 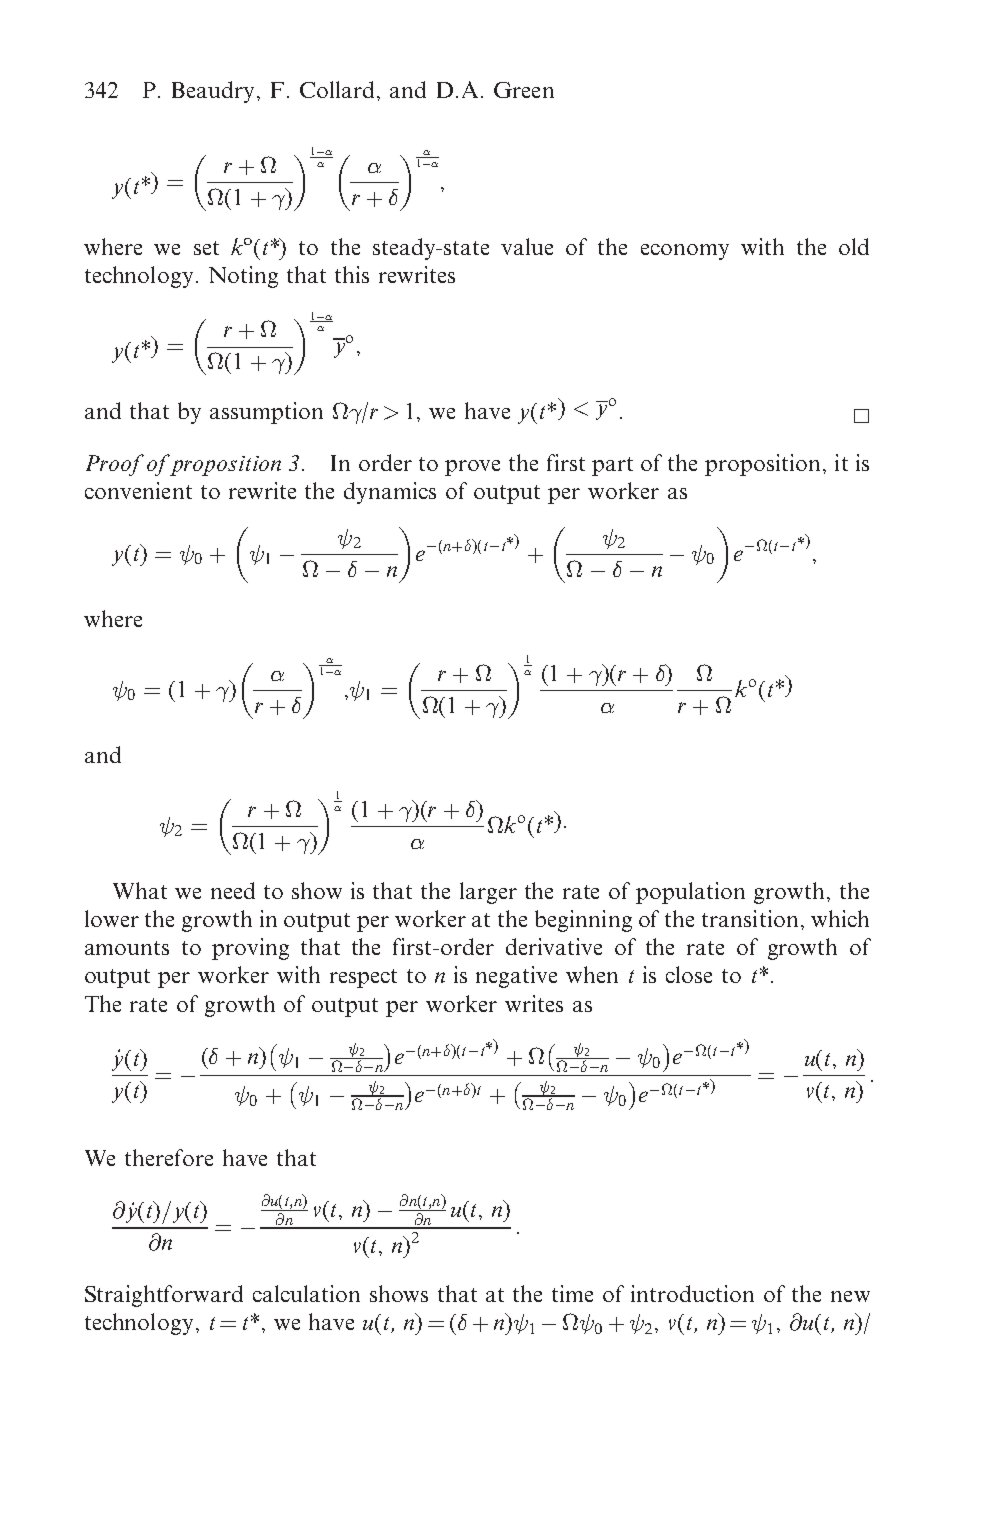 I want to click on close, so click(x=689, y=974).
